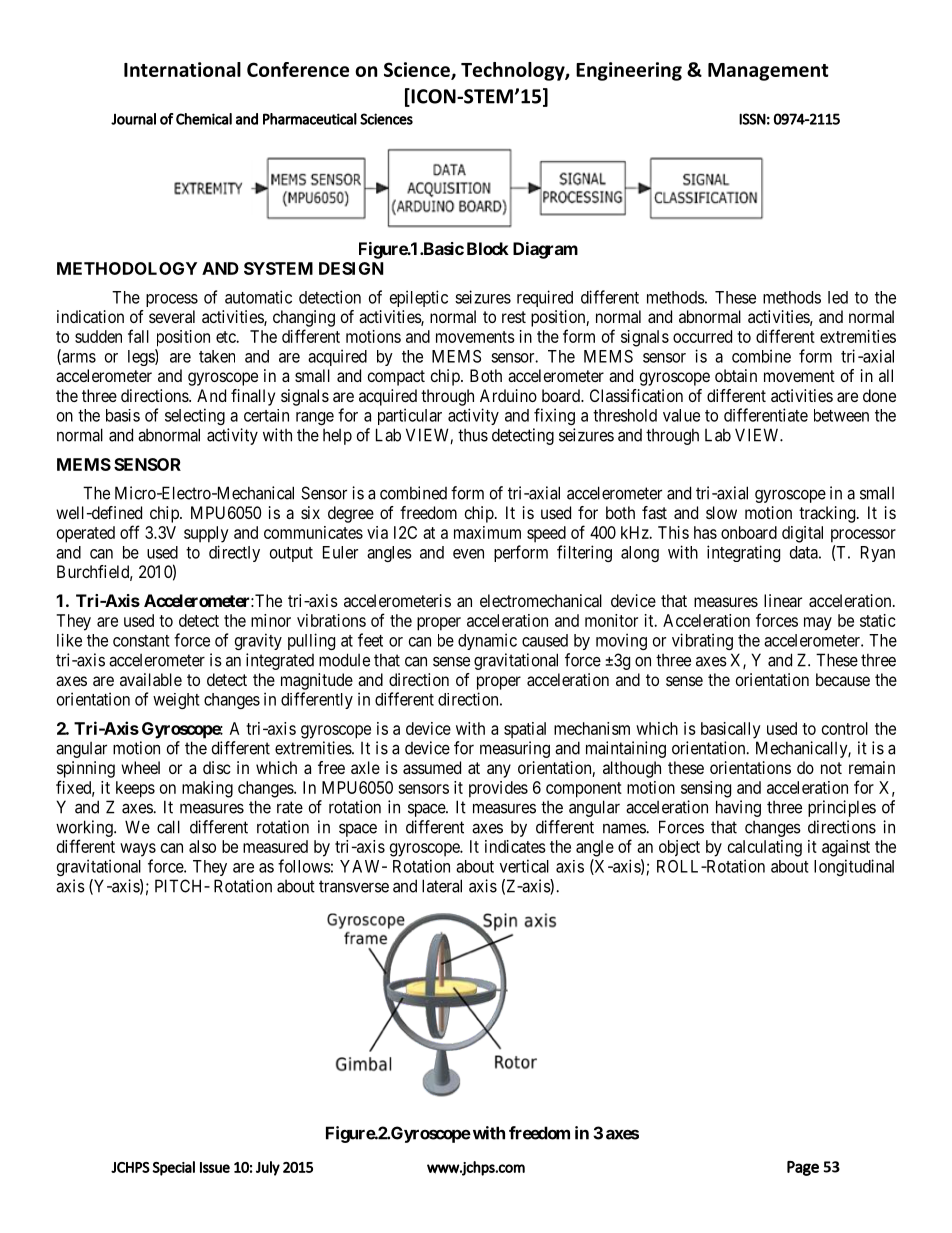 Image resolution: width=952 pixels, height=1233 pixels. What do you see at coordinates (803, 1168) in the screenshot?
I see `Page` at bounding box center [803, 1168].
